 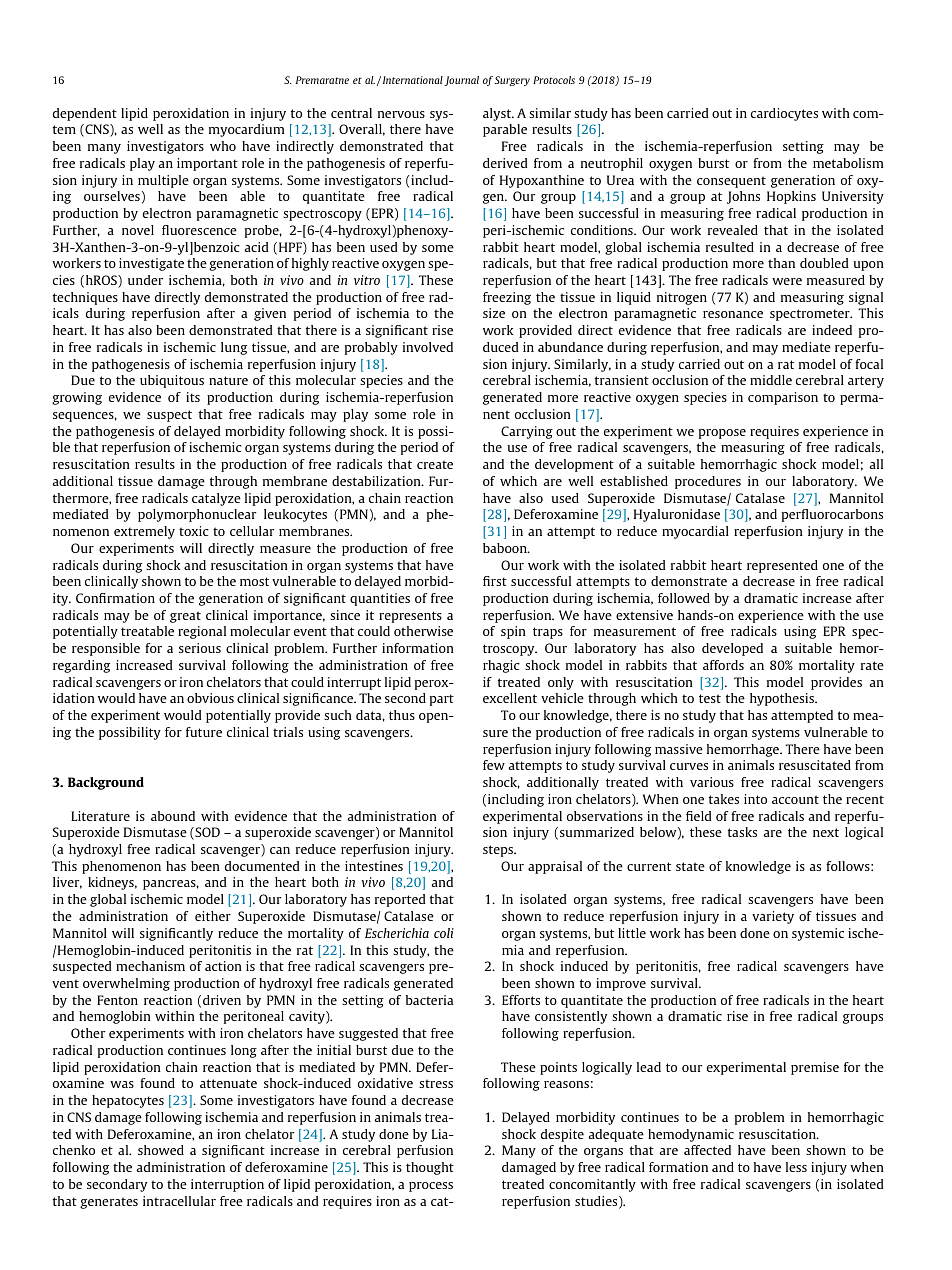 I want to click on Journal, so click(x=461, y=81).
